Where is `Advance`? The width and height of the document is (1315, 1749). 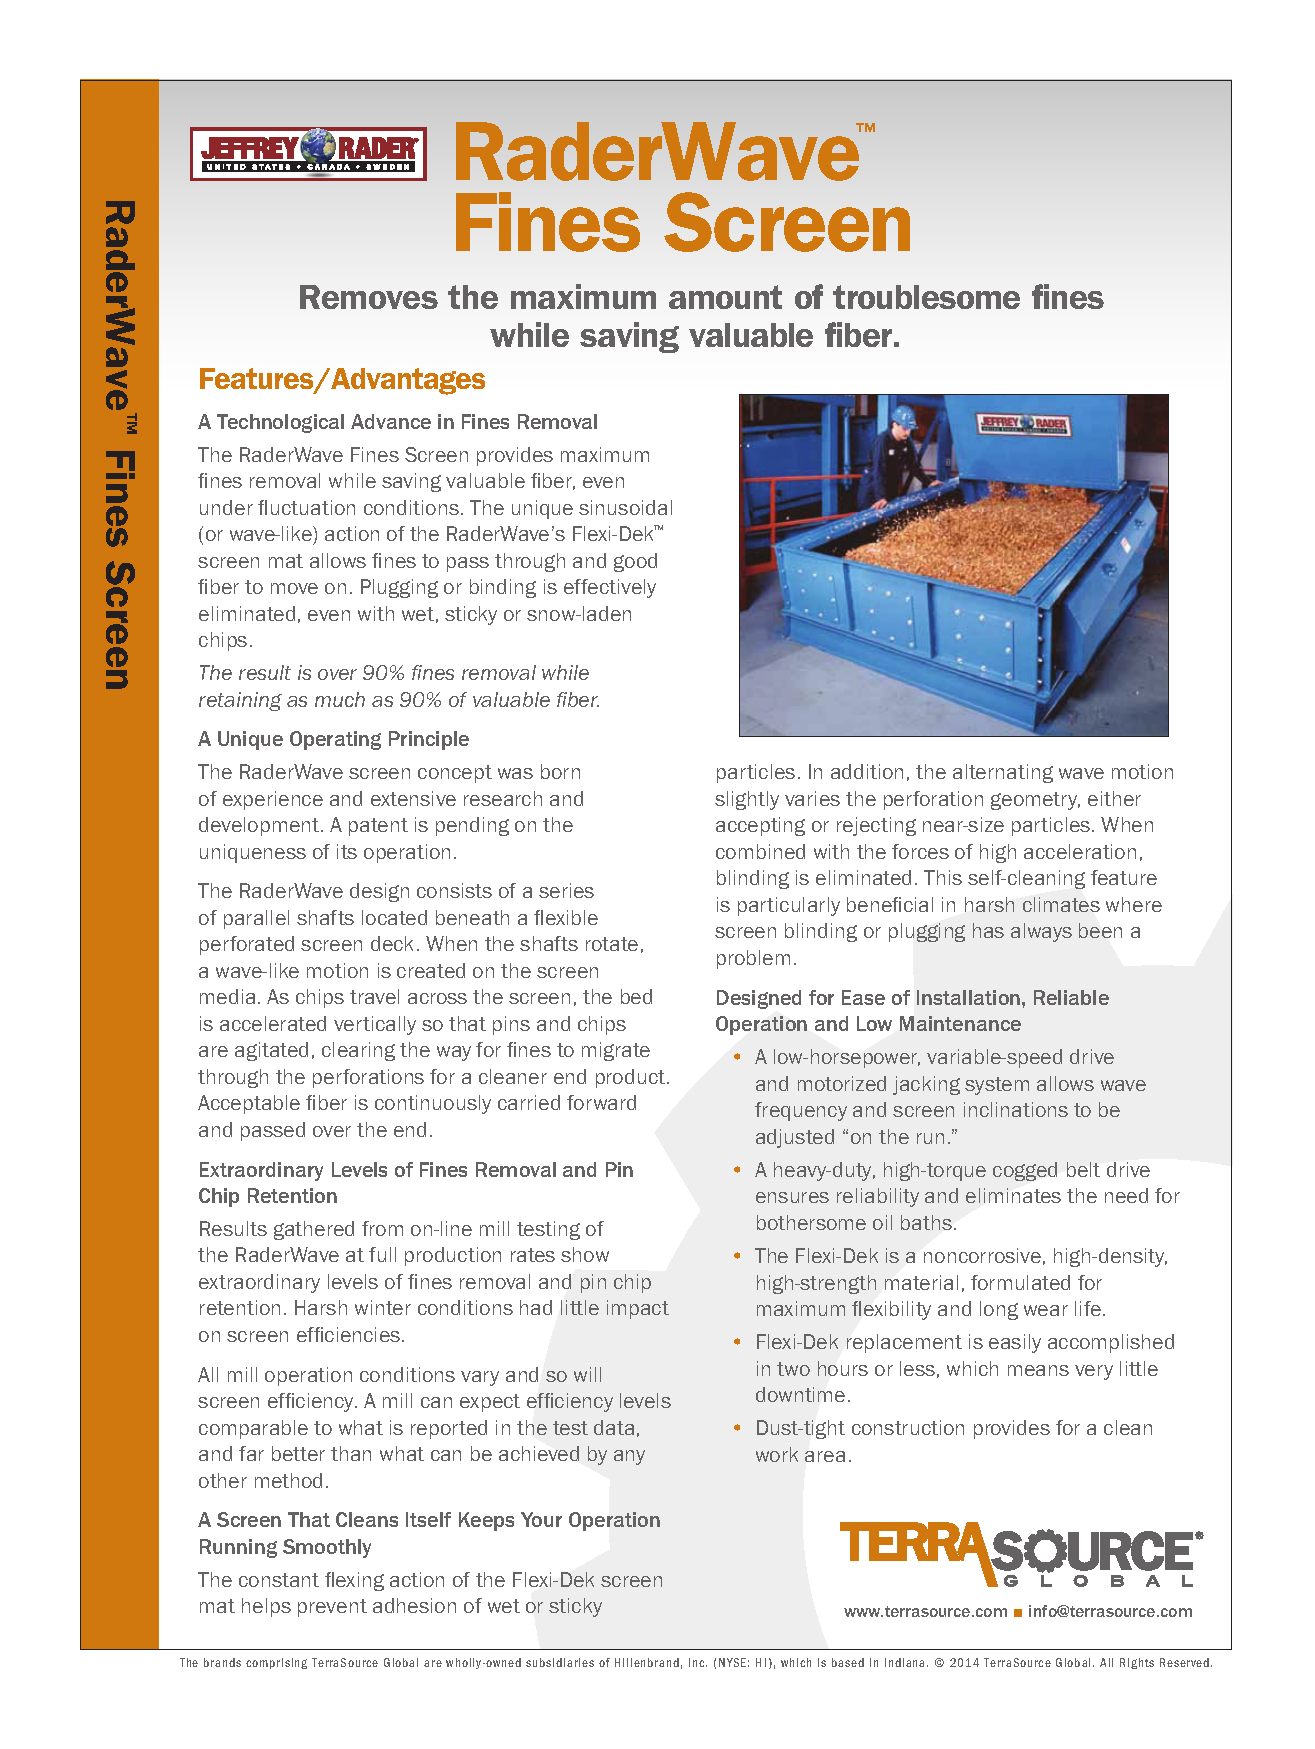
Advance is located at coordinates (391, 421).
